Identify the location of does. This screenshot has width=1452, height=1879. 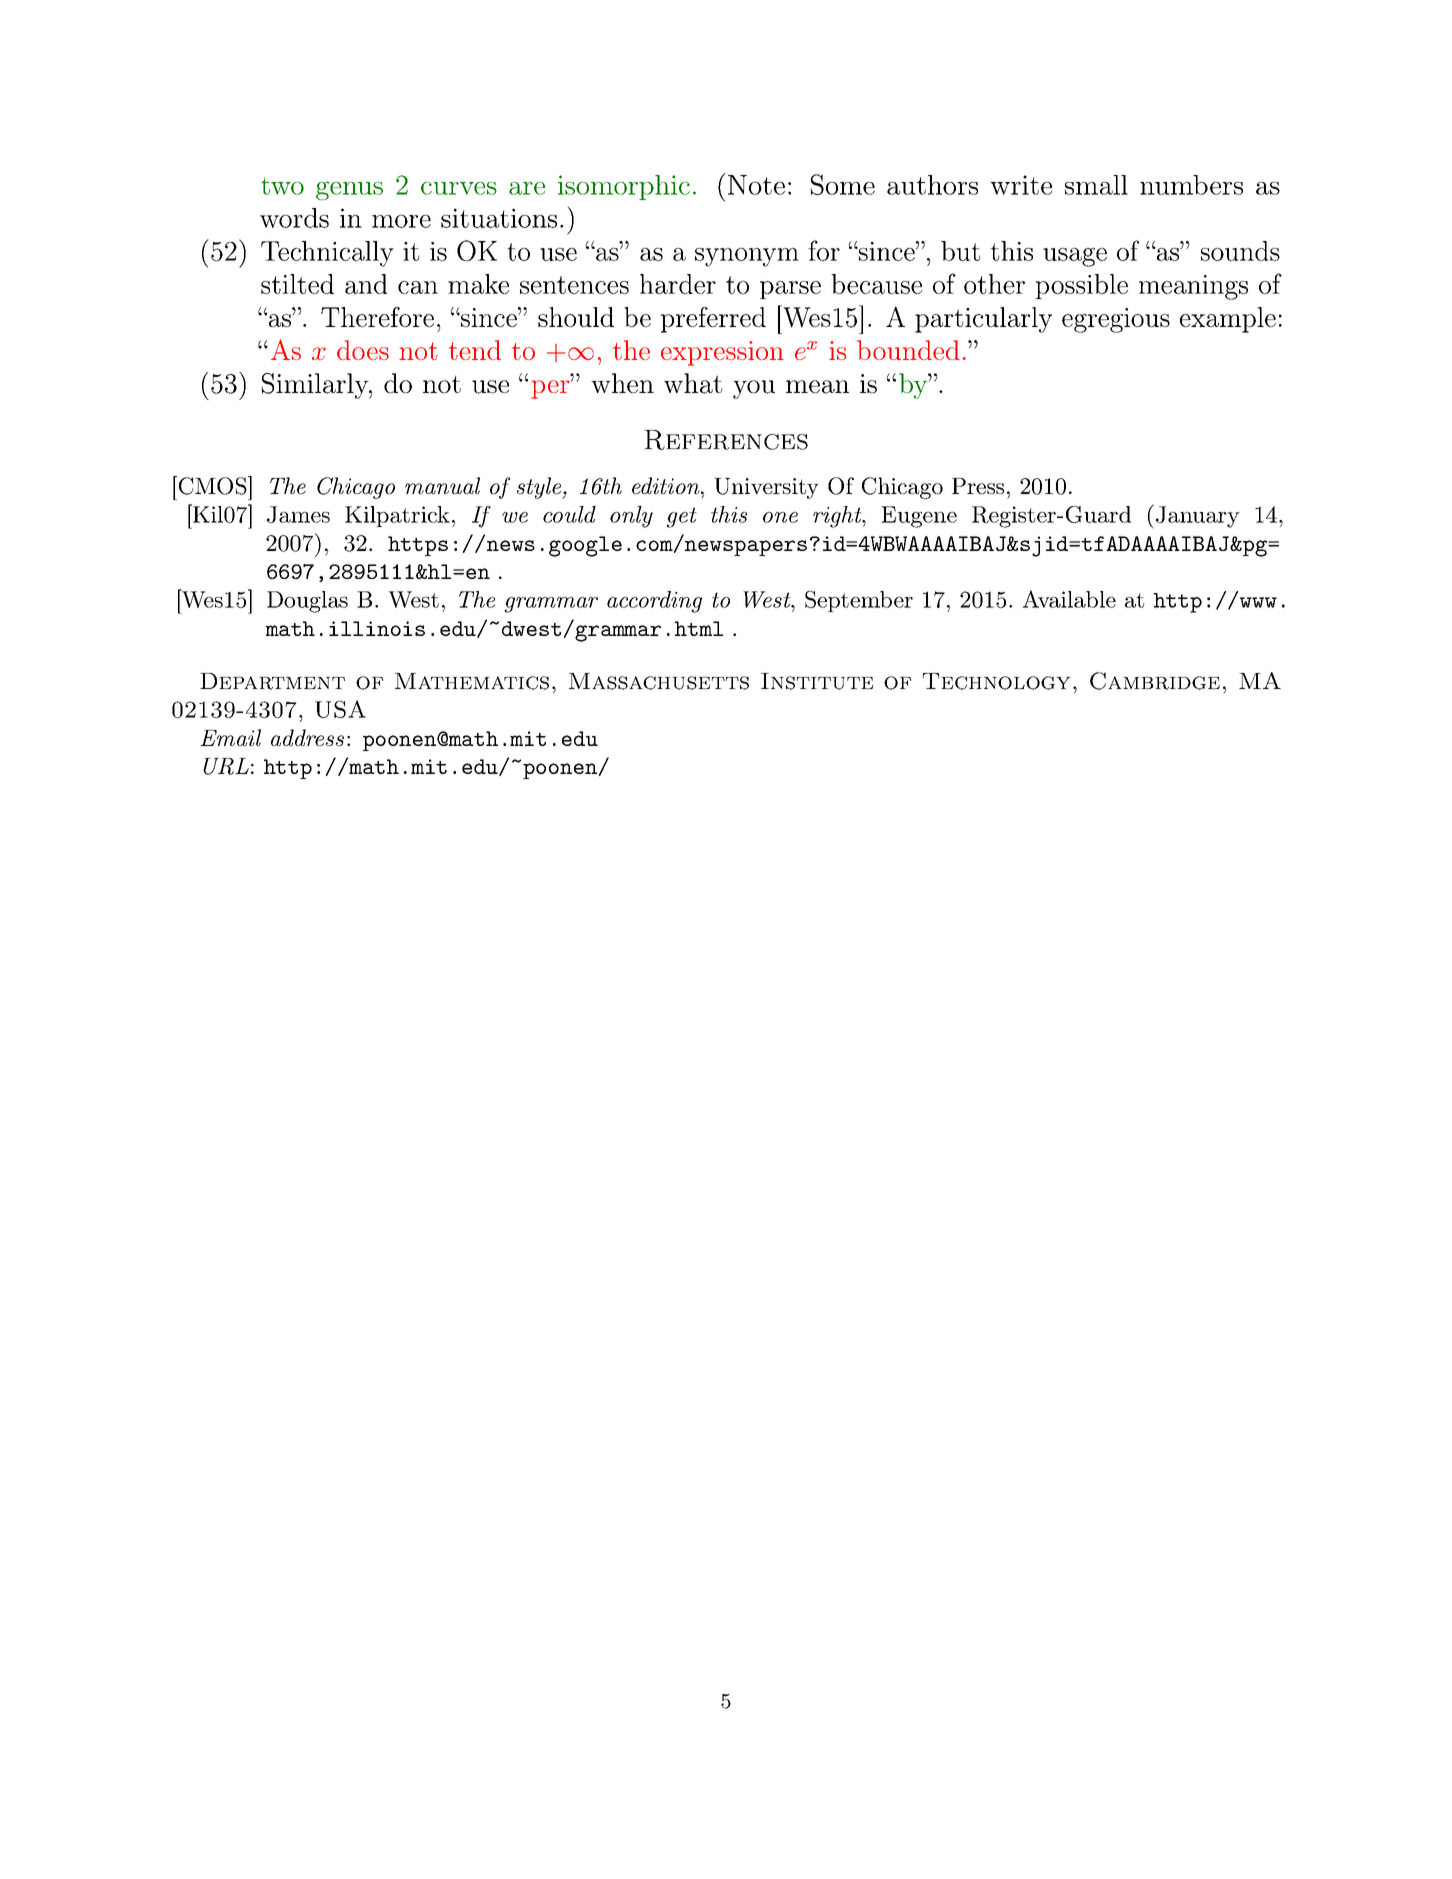
(363, 350).
